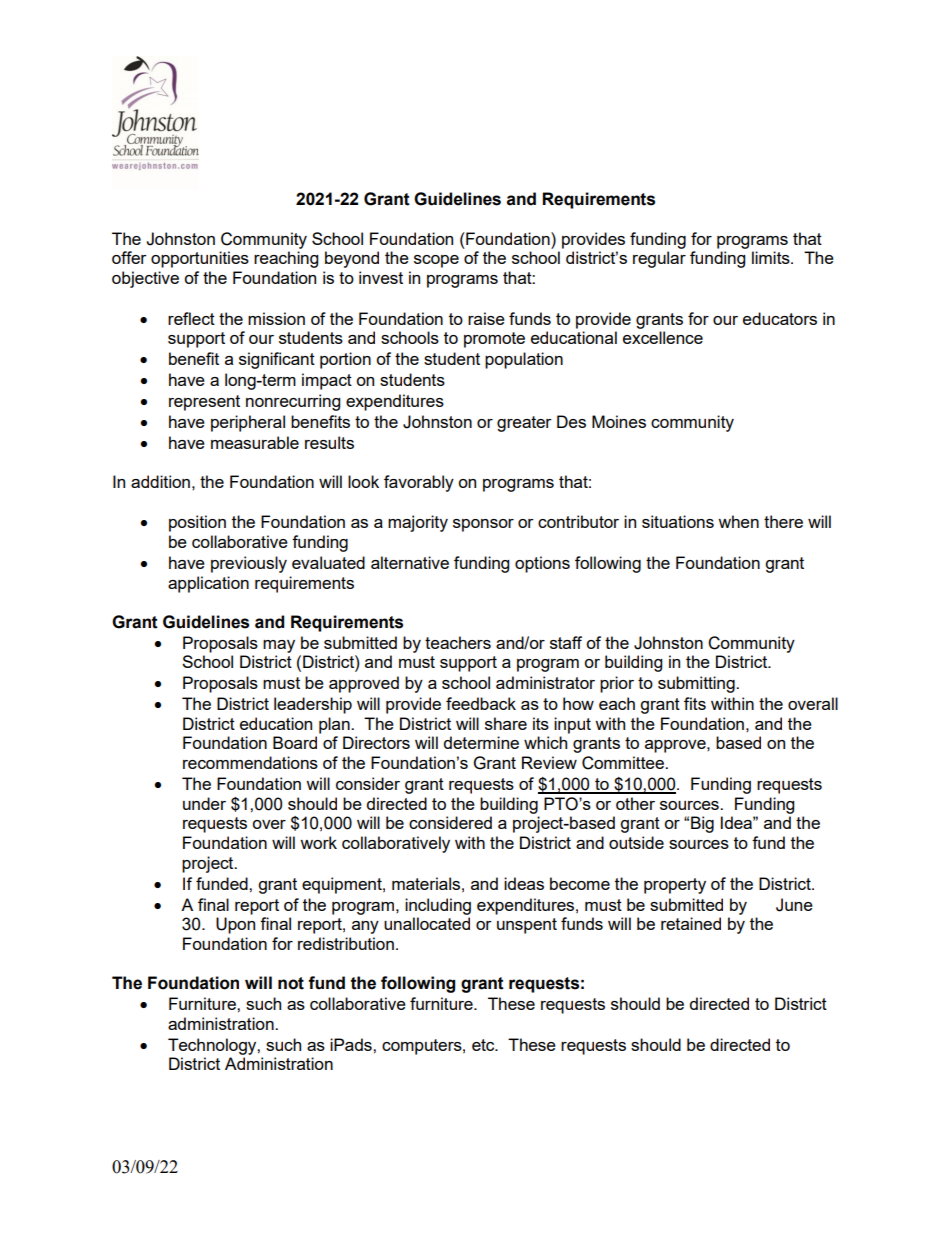  I want to click on regular, so click(659, 259).
